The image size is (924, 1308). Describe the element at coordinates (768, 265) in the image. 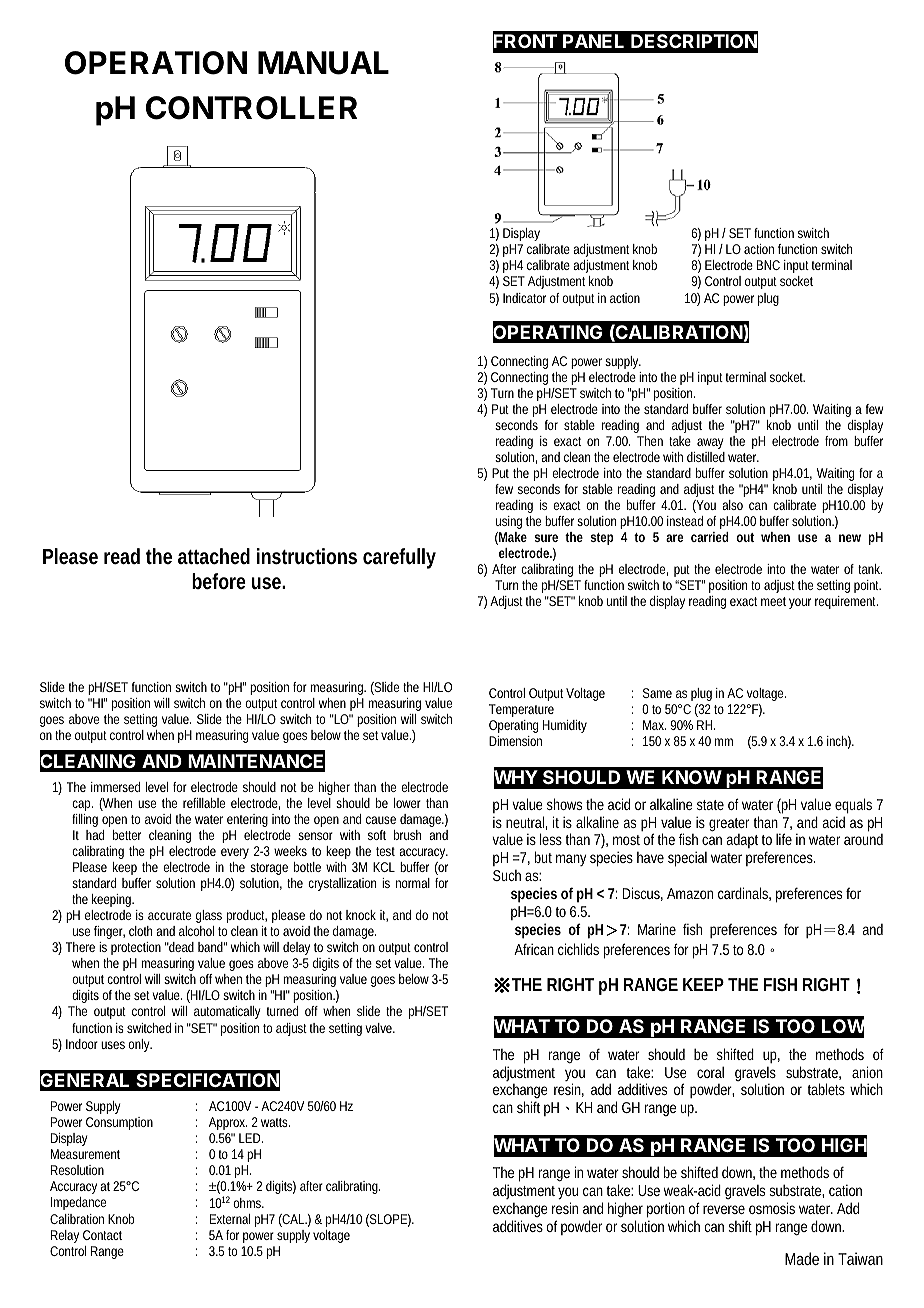

I see `BNC` at that location.
